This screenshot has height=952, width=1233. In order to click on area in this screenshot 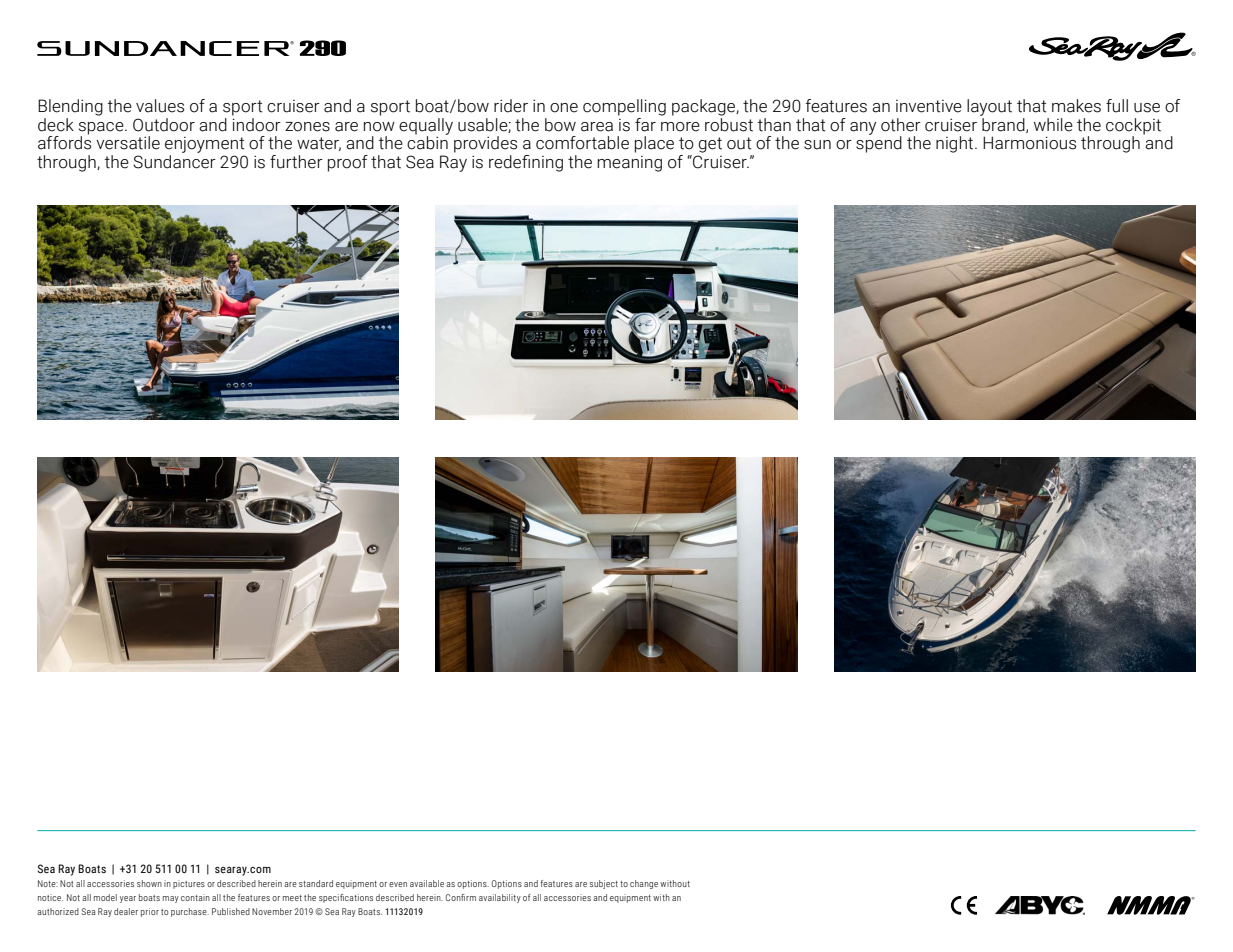, I will do `click(597, 127)`.
